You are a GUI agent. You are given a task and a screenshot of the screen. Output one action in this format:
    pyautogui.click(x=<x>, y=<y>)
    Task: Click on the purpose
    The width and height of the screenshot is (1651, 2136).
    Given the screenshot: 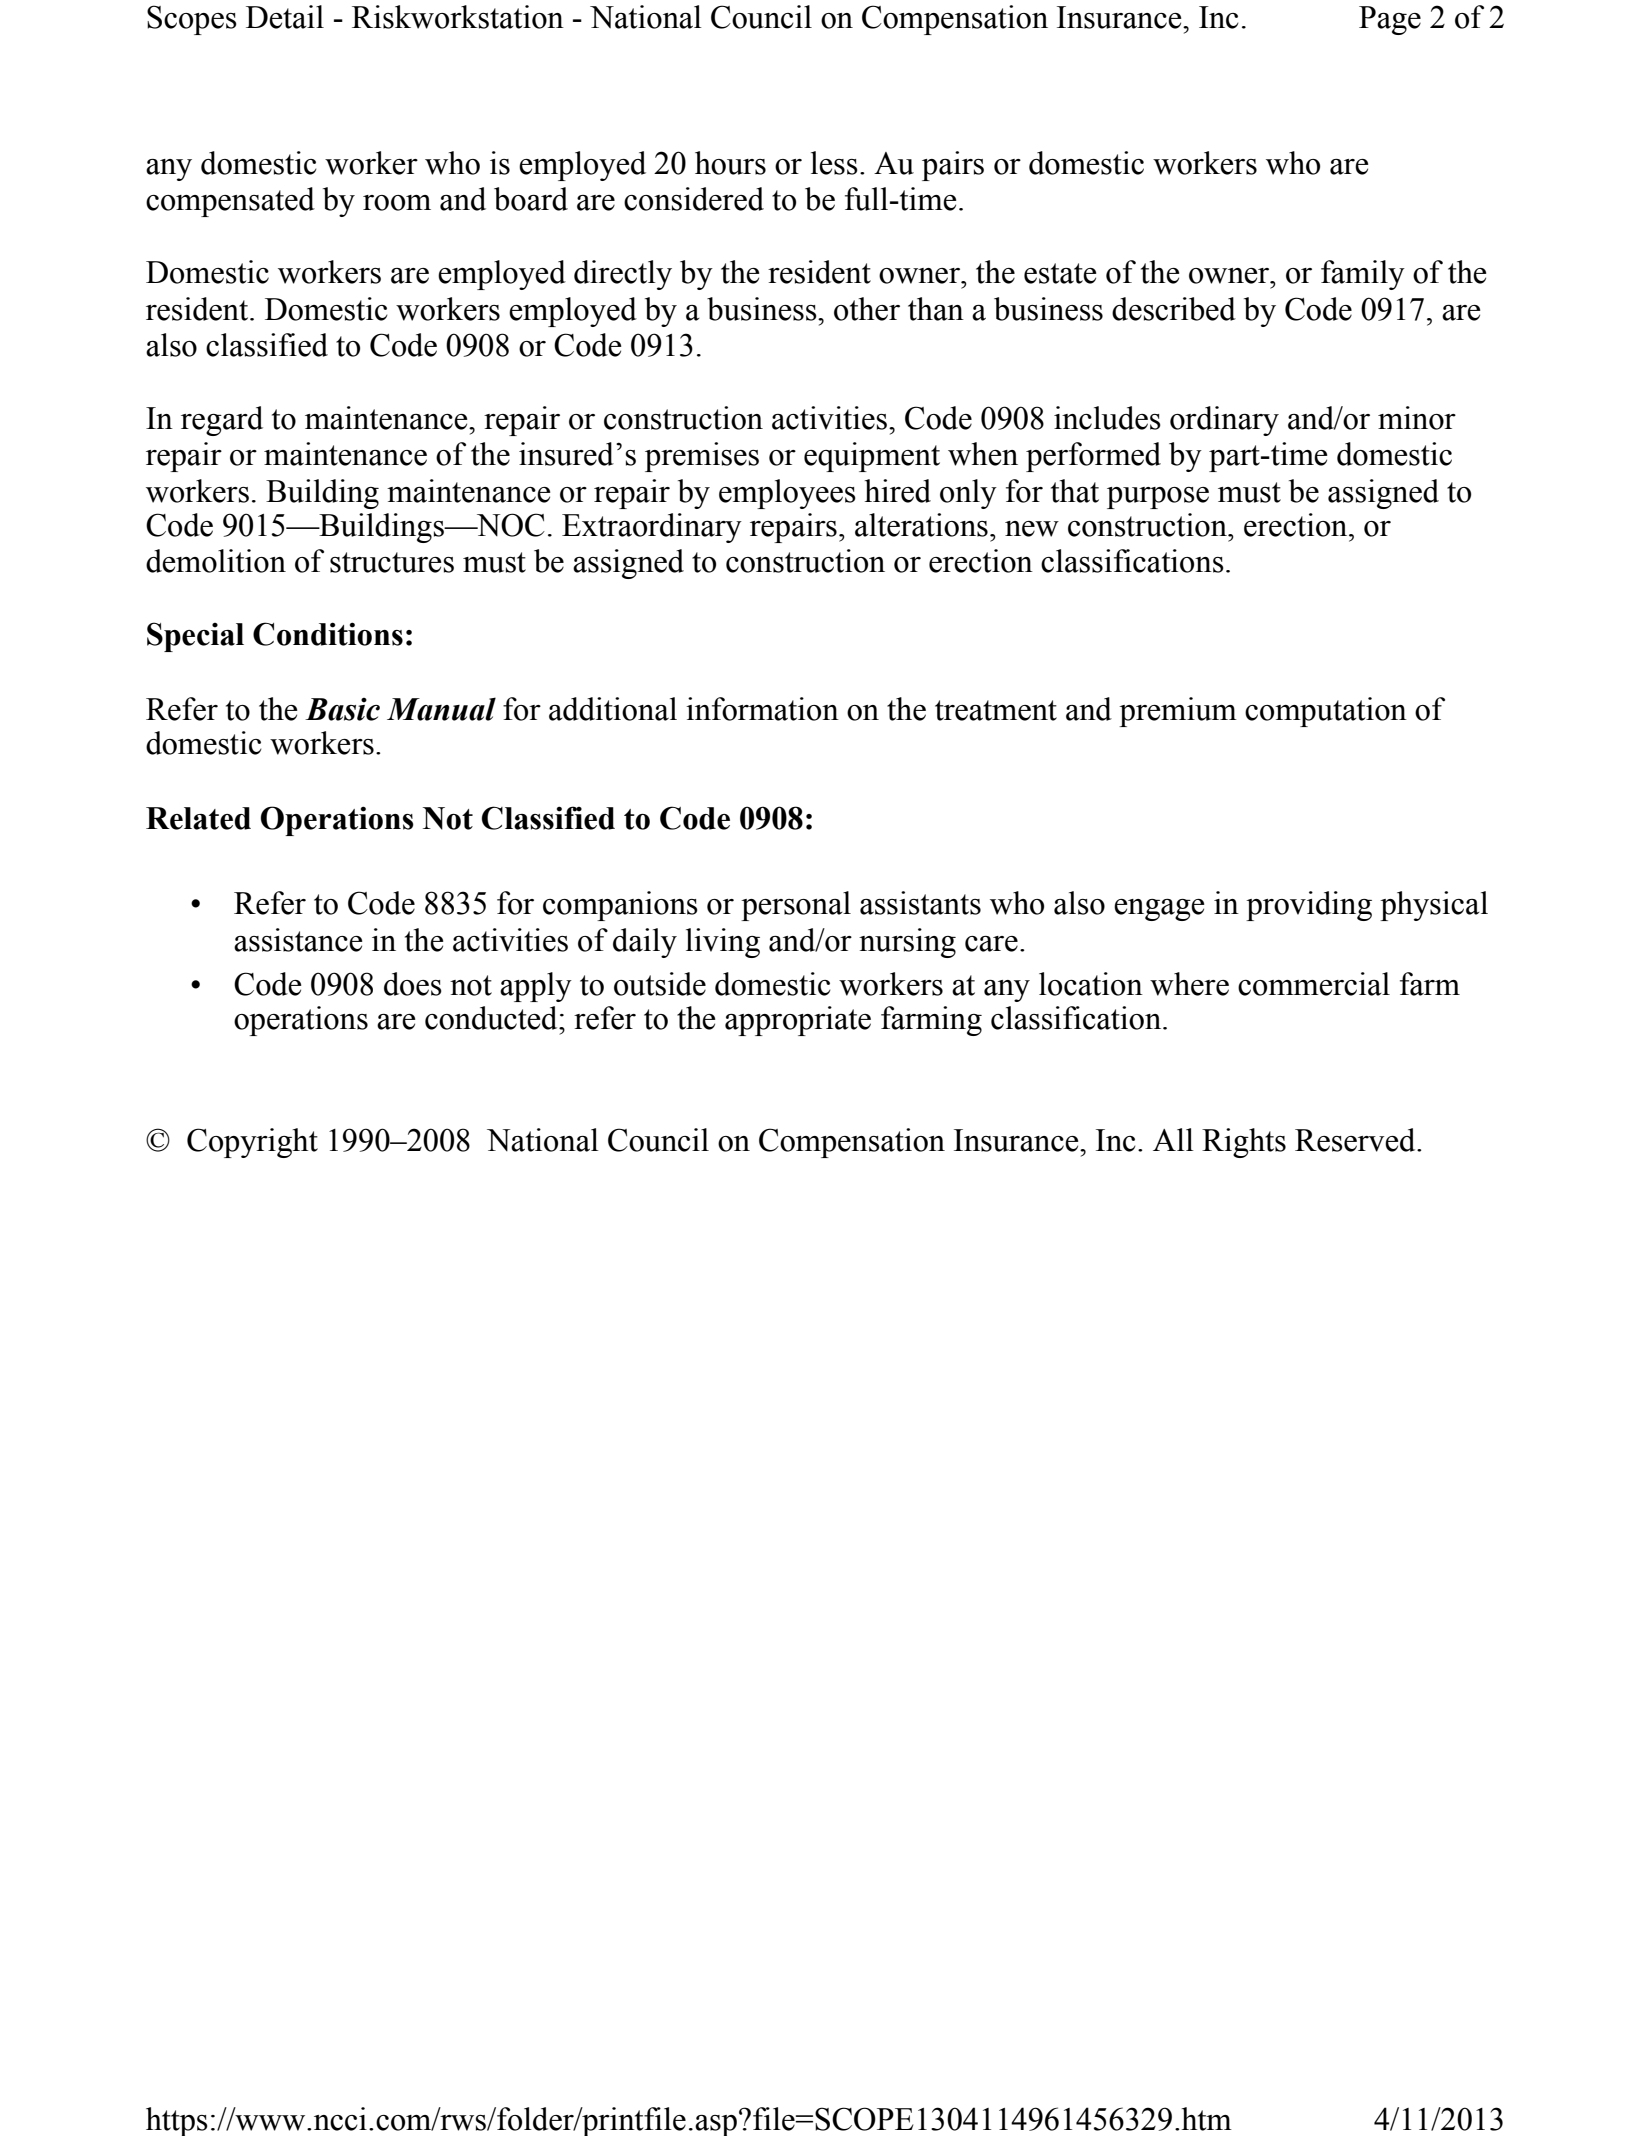 What is the action you would take?
    pyautogui.click(x=1158, y=498)
